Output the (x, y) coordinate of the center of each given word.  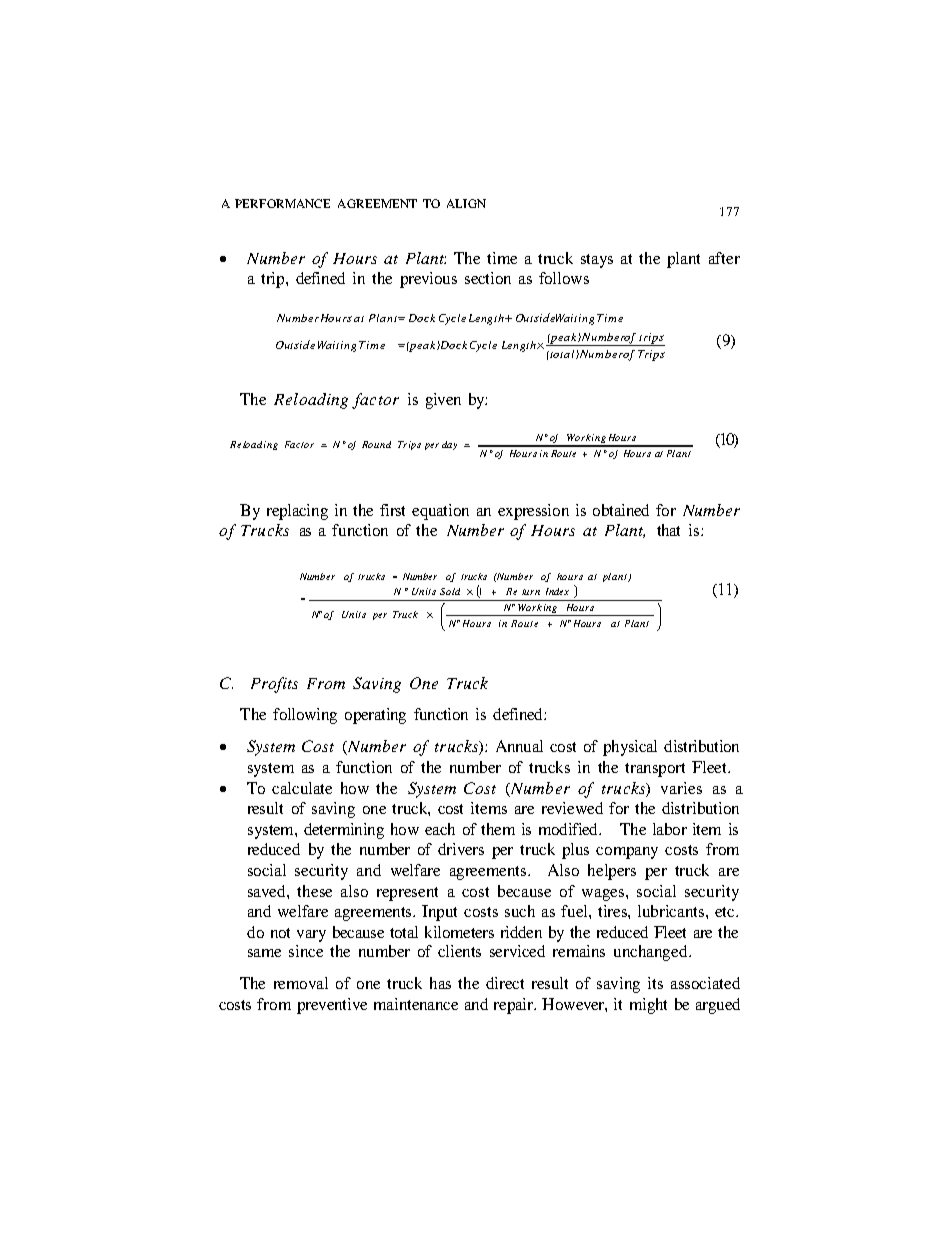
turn (531, 592)
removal (301, 983)
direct (505, 983)
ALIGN (466, 203)
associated (705, 983)
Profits (274, 685)
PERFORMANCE (282, 203)
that (668, 530)
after (724, 258)
